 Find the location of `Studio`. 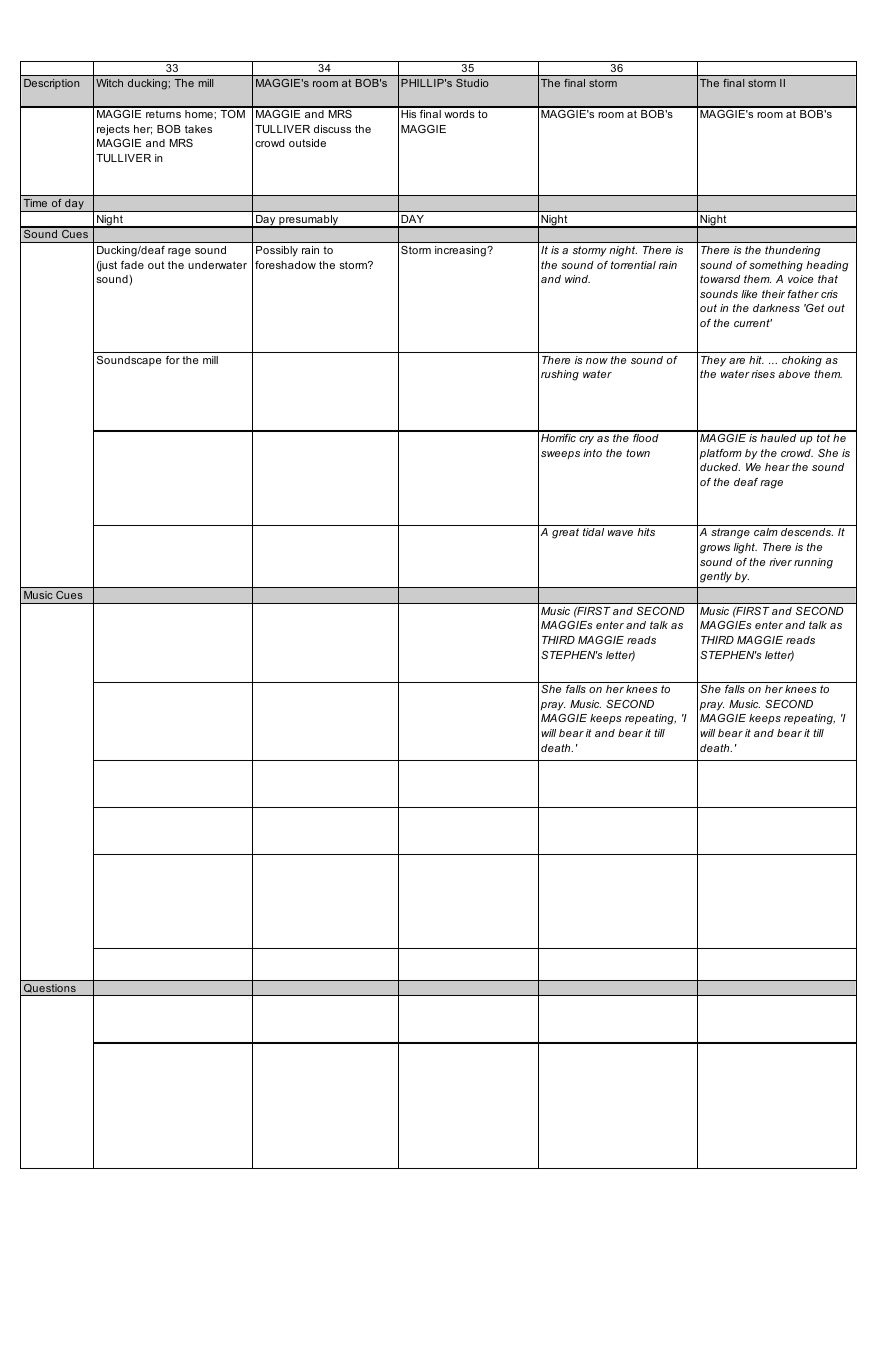

Studio is located at coordinates (472, 83).
